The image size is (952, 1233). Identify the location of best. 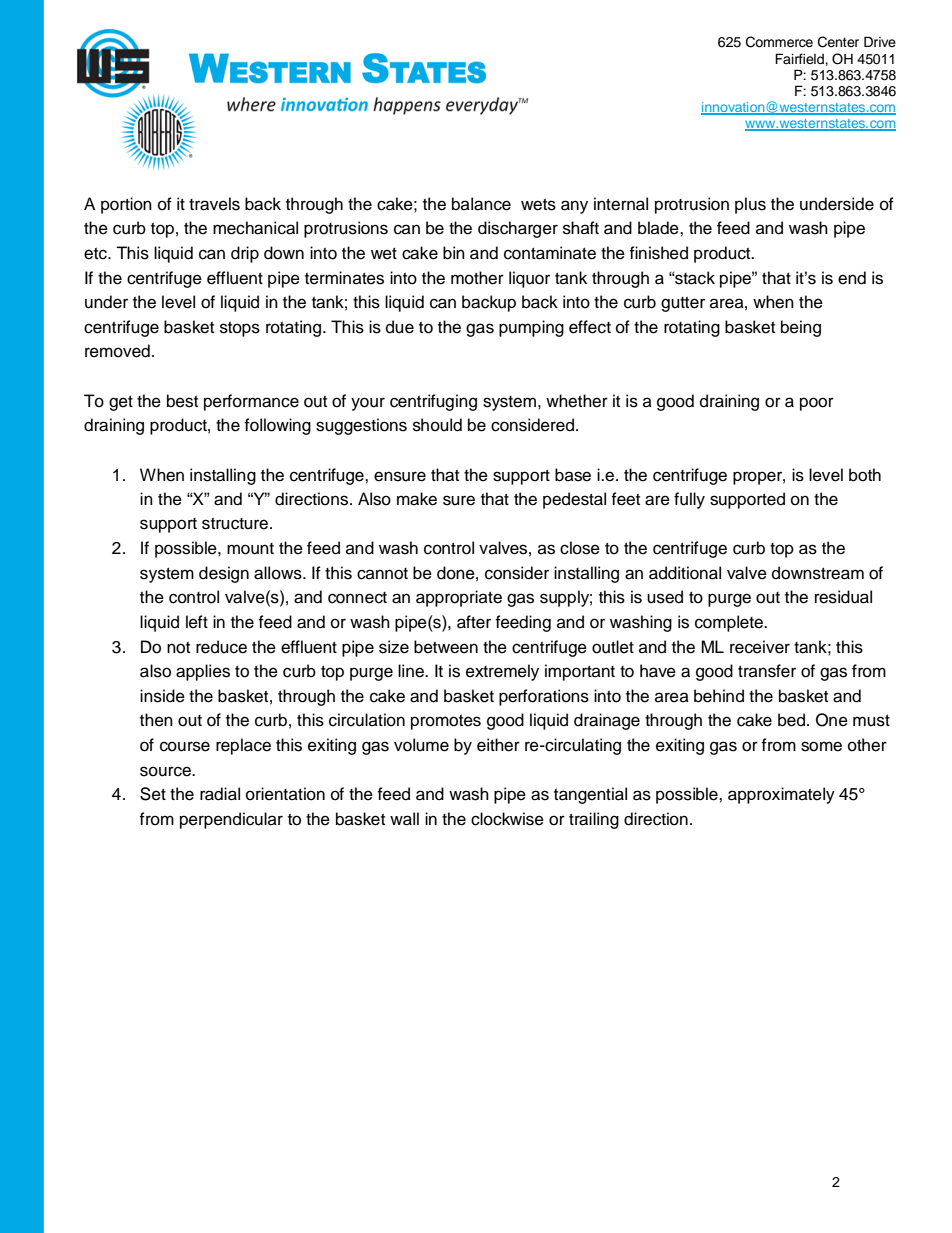
(182, 401).
